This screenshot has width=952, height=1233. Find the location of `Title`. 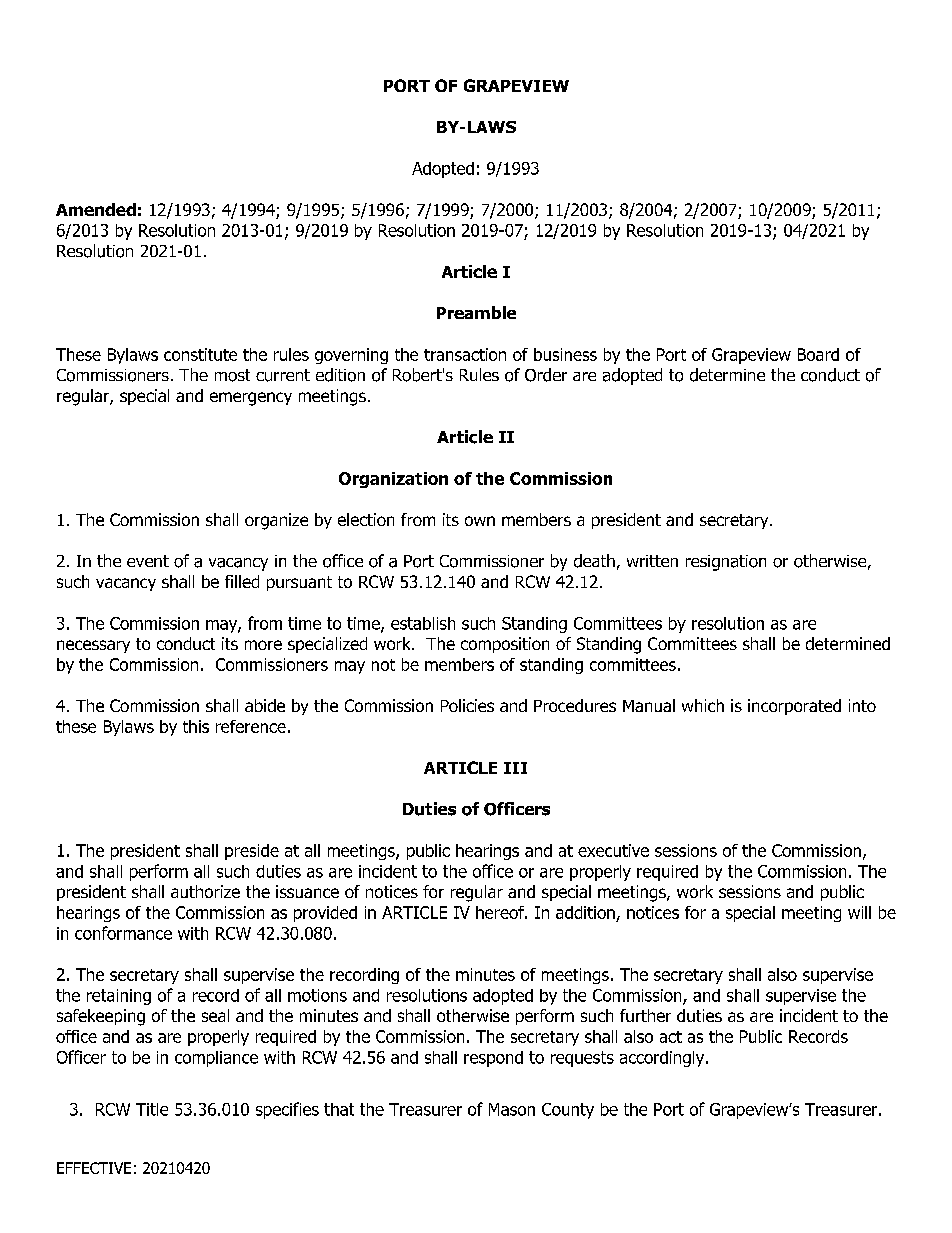

Title is located at coordinates (152, 1109).
